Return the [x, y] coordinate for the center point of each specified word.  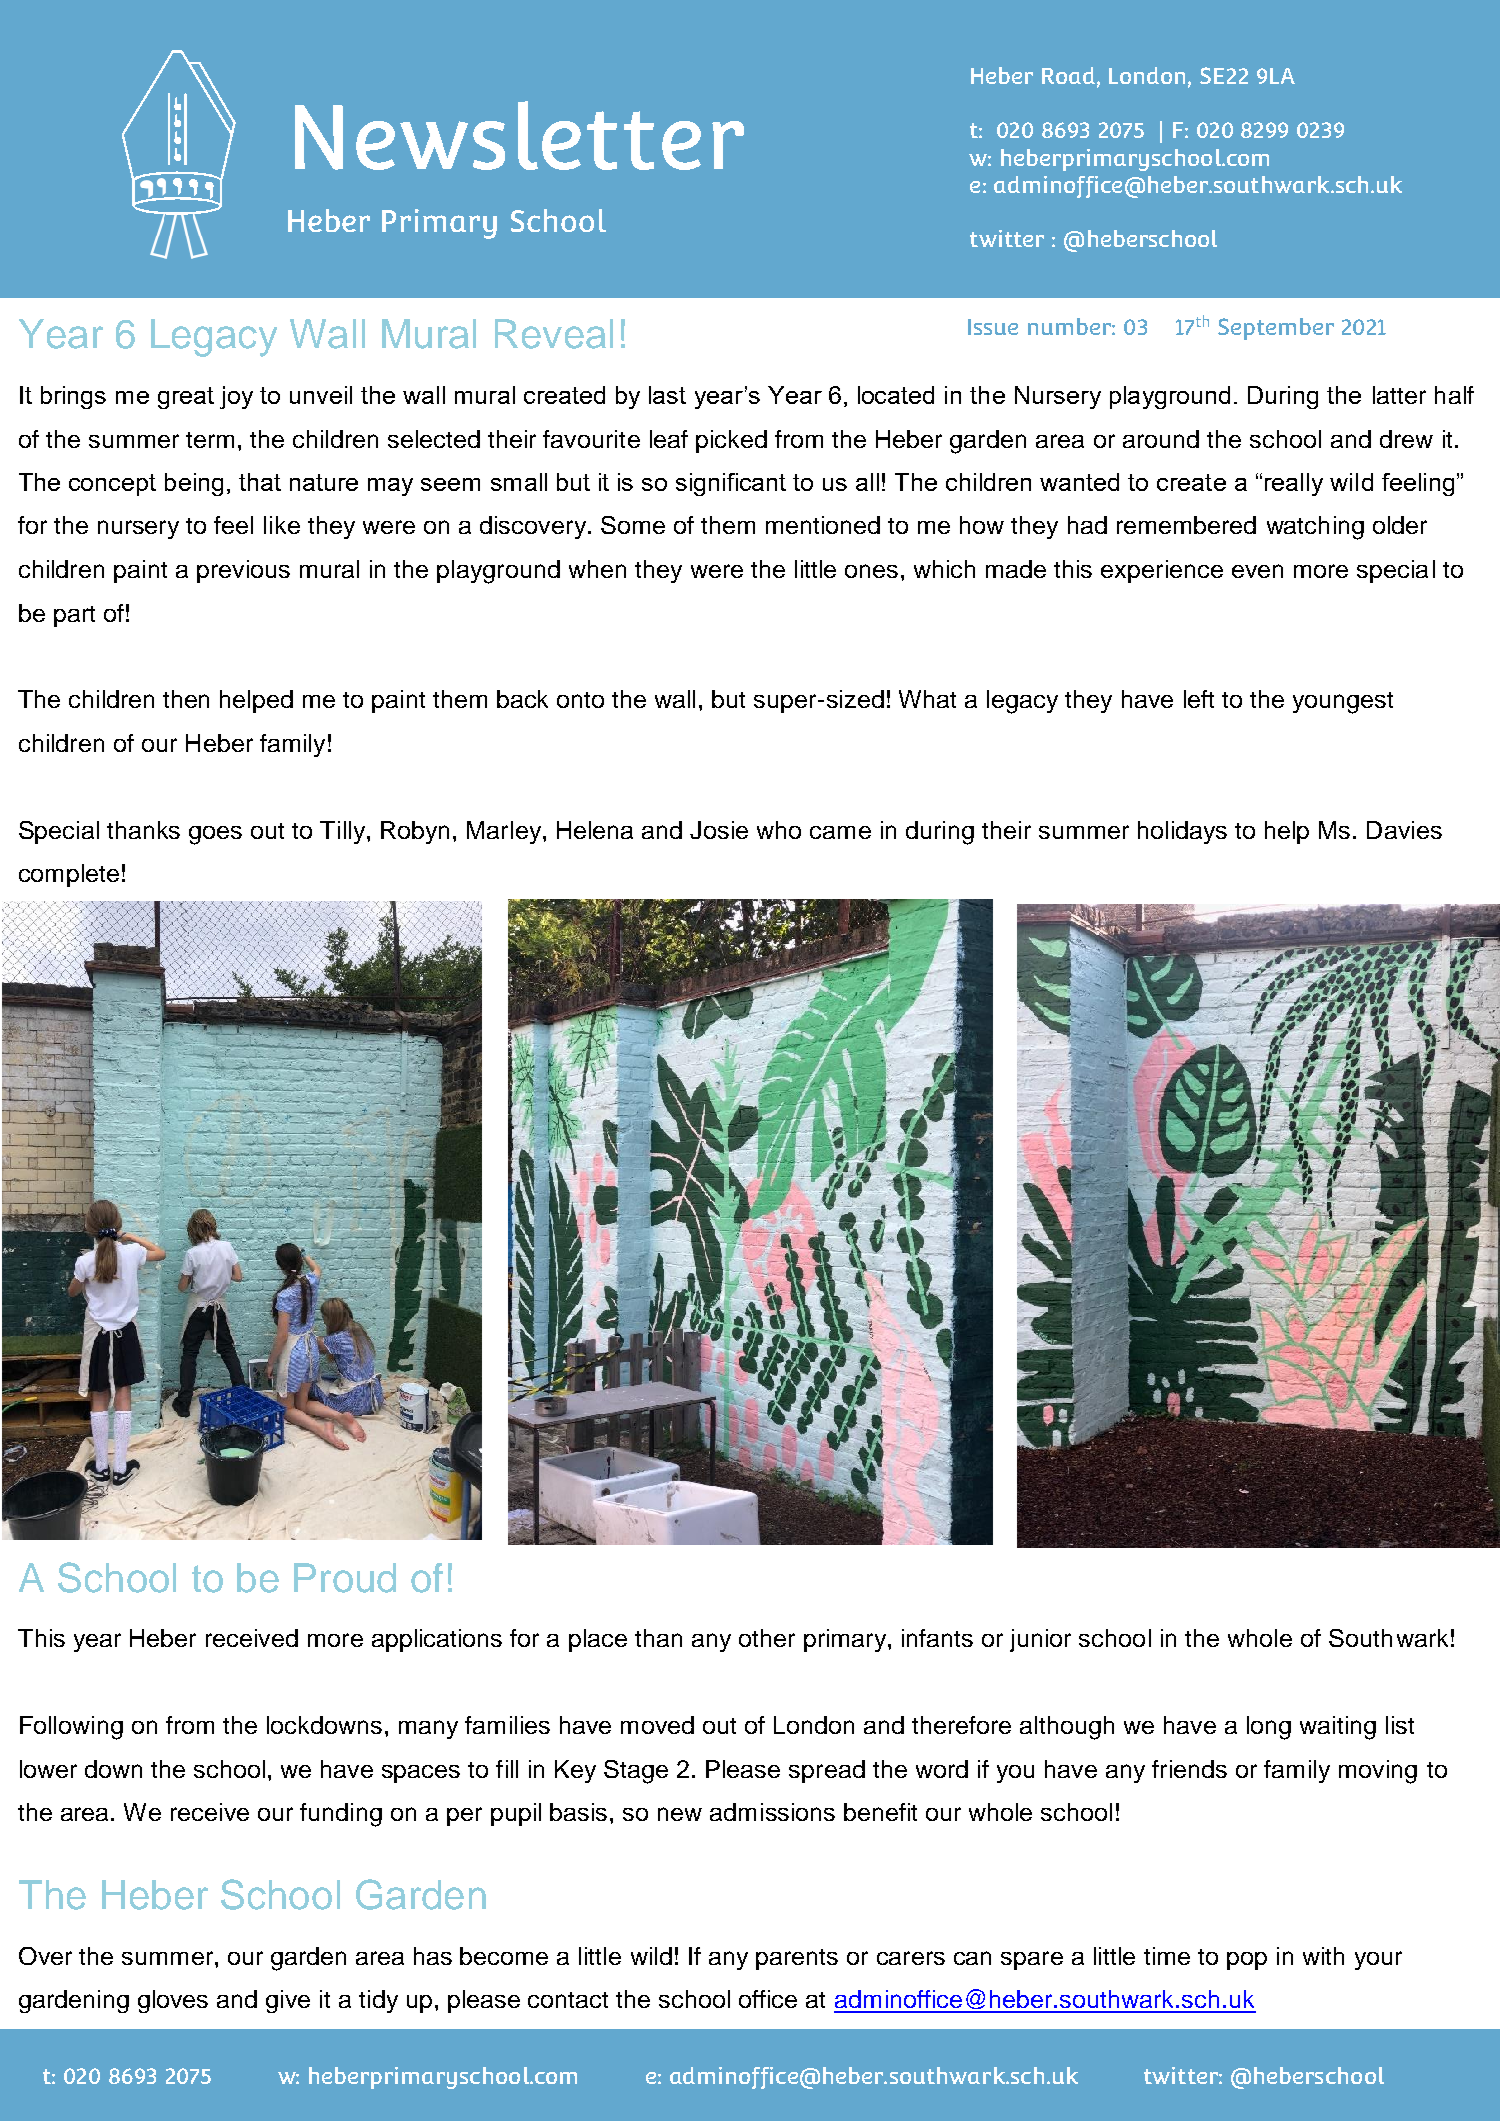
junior [1040, 1640]
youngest [1343, 703]
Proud [345, 1578]
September [1276, 329]
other [767, 1638]
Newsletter [519, 135]
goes [215, 835]
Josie [719, 830]
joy [236, 397]
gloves [173, 2001]
